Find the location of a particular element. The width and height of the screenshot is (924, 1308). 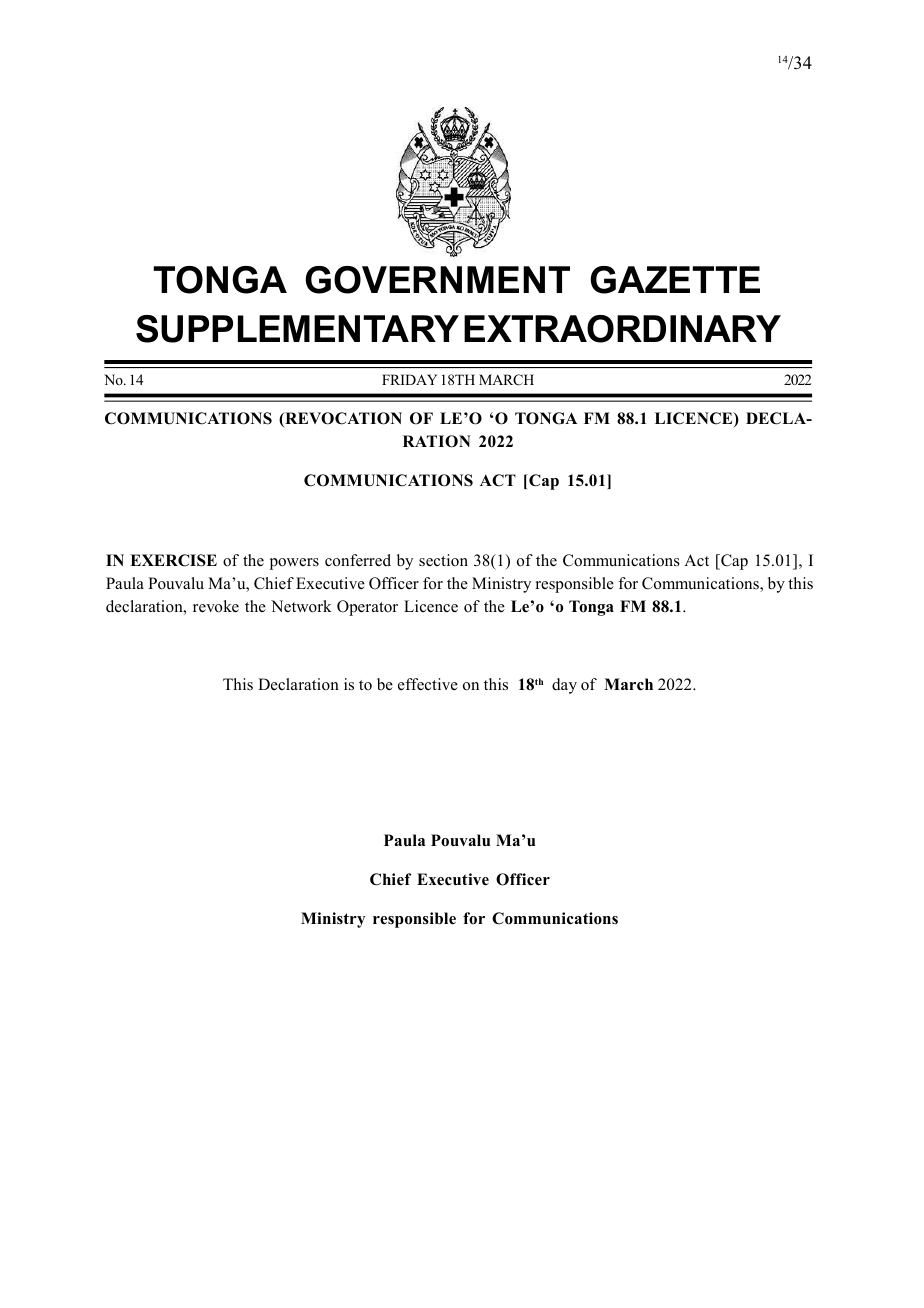

REVOCATION is located at coordinates (342, 419).
